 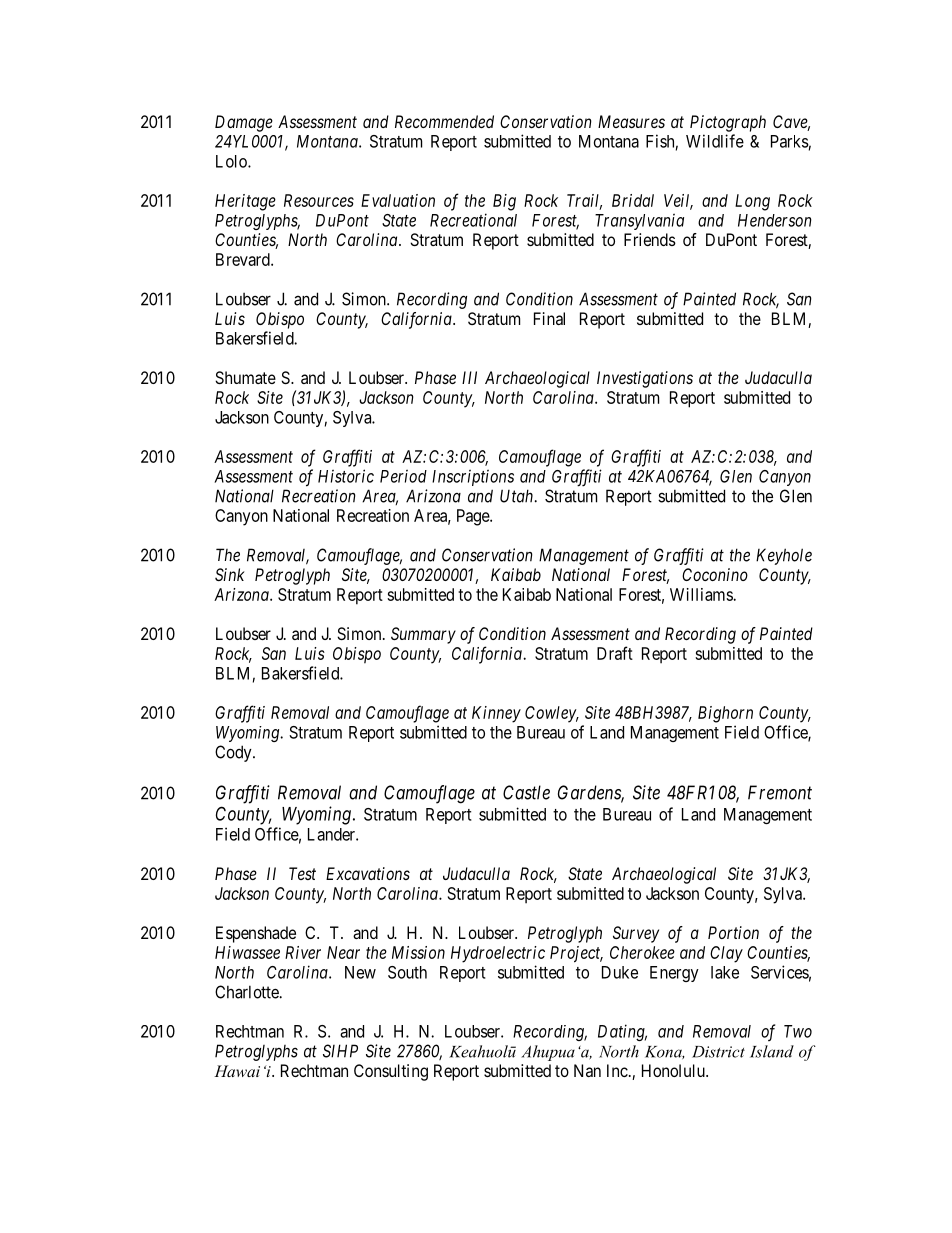 What do you see at coordinates (496, 714) in the document?
I see `Kinney` at bounding box center [496, 714].
